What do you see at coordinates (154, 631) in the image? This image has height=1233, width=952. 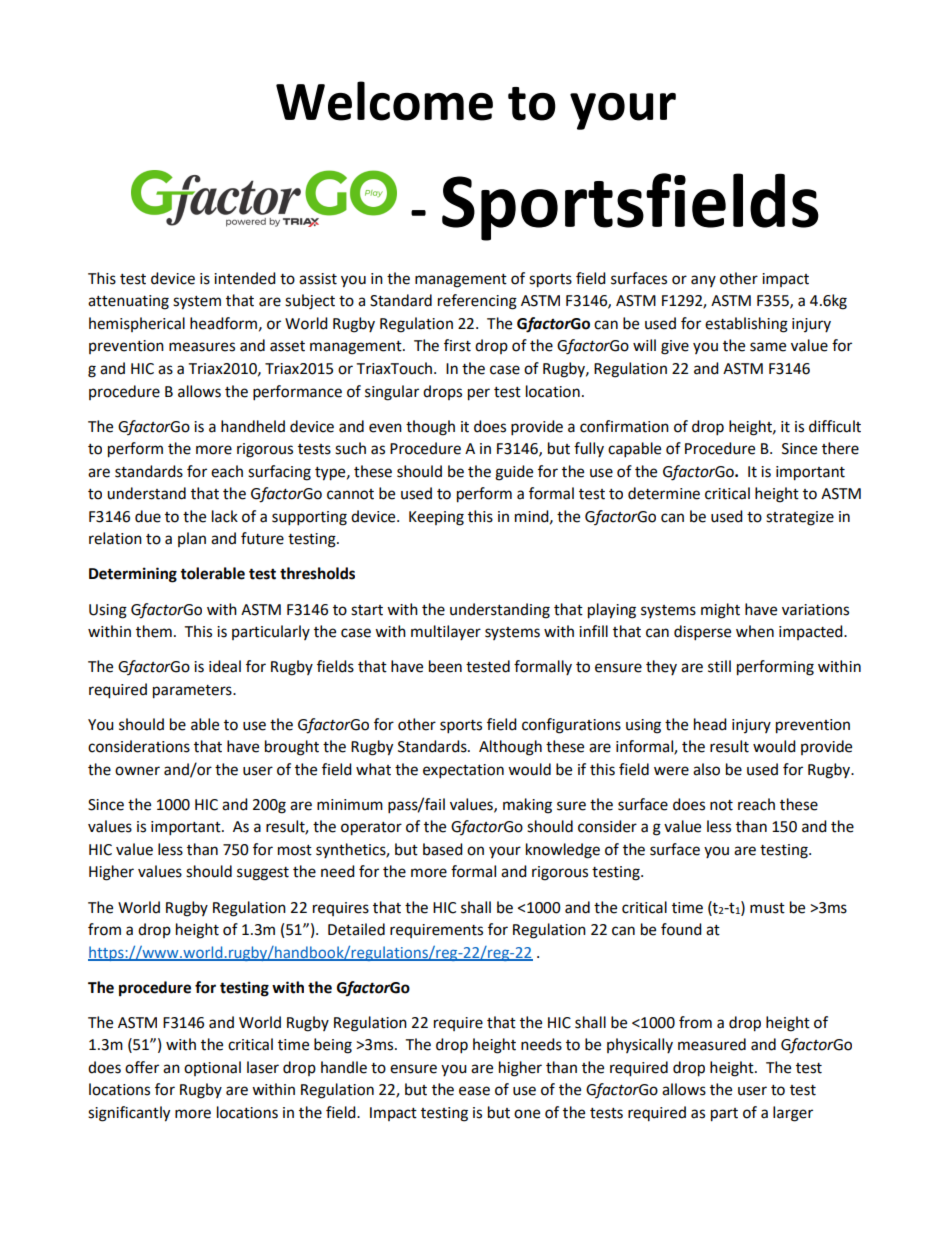 I see `them` at bounding box center [154, 631].
